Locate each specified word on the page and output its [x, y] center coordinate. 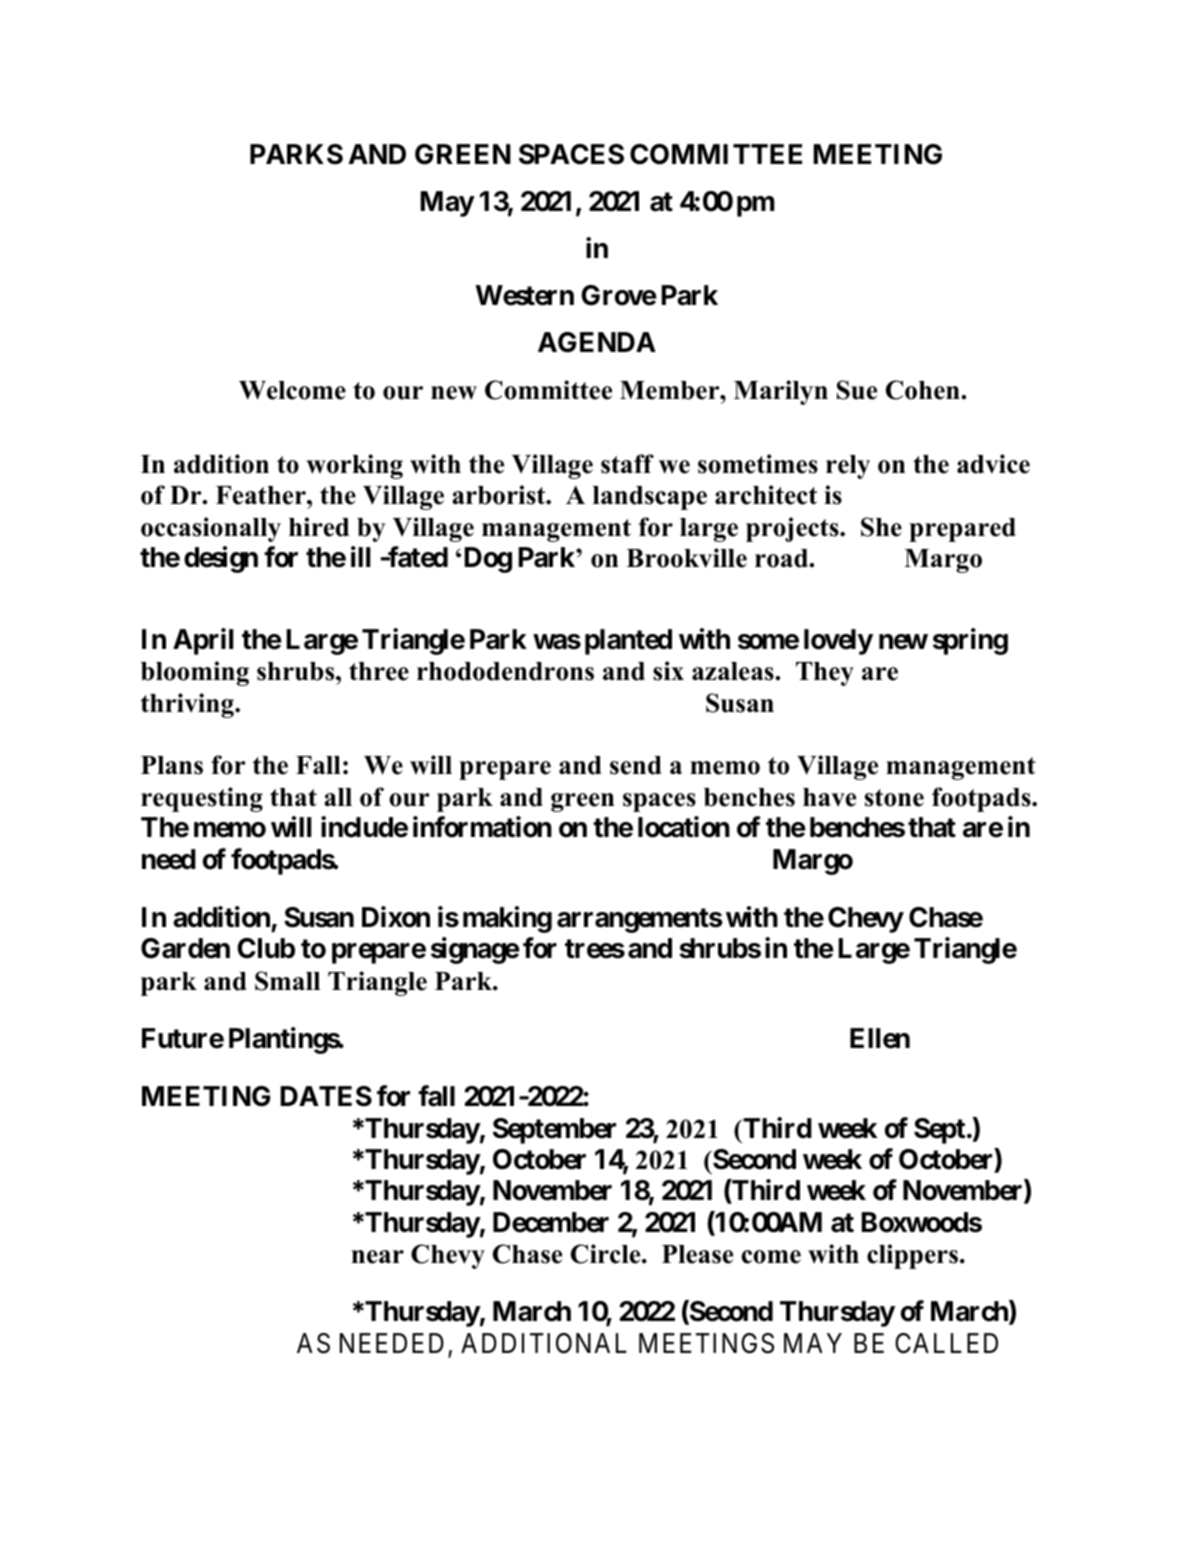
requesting [202, 799]
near [378, 1257]
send [636, 765]
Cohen [924, 390]
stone [894, 798]
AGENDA [597, 342]
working [354, 466]
